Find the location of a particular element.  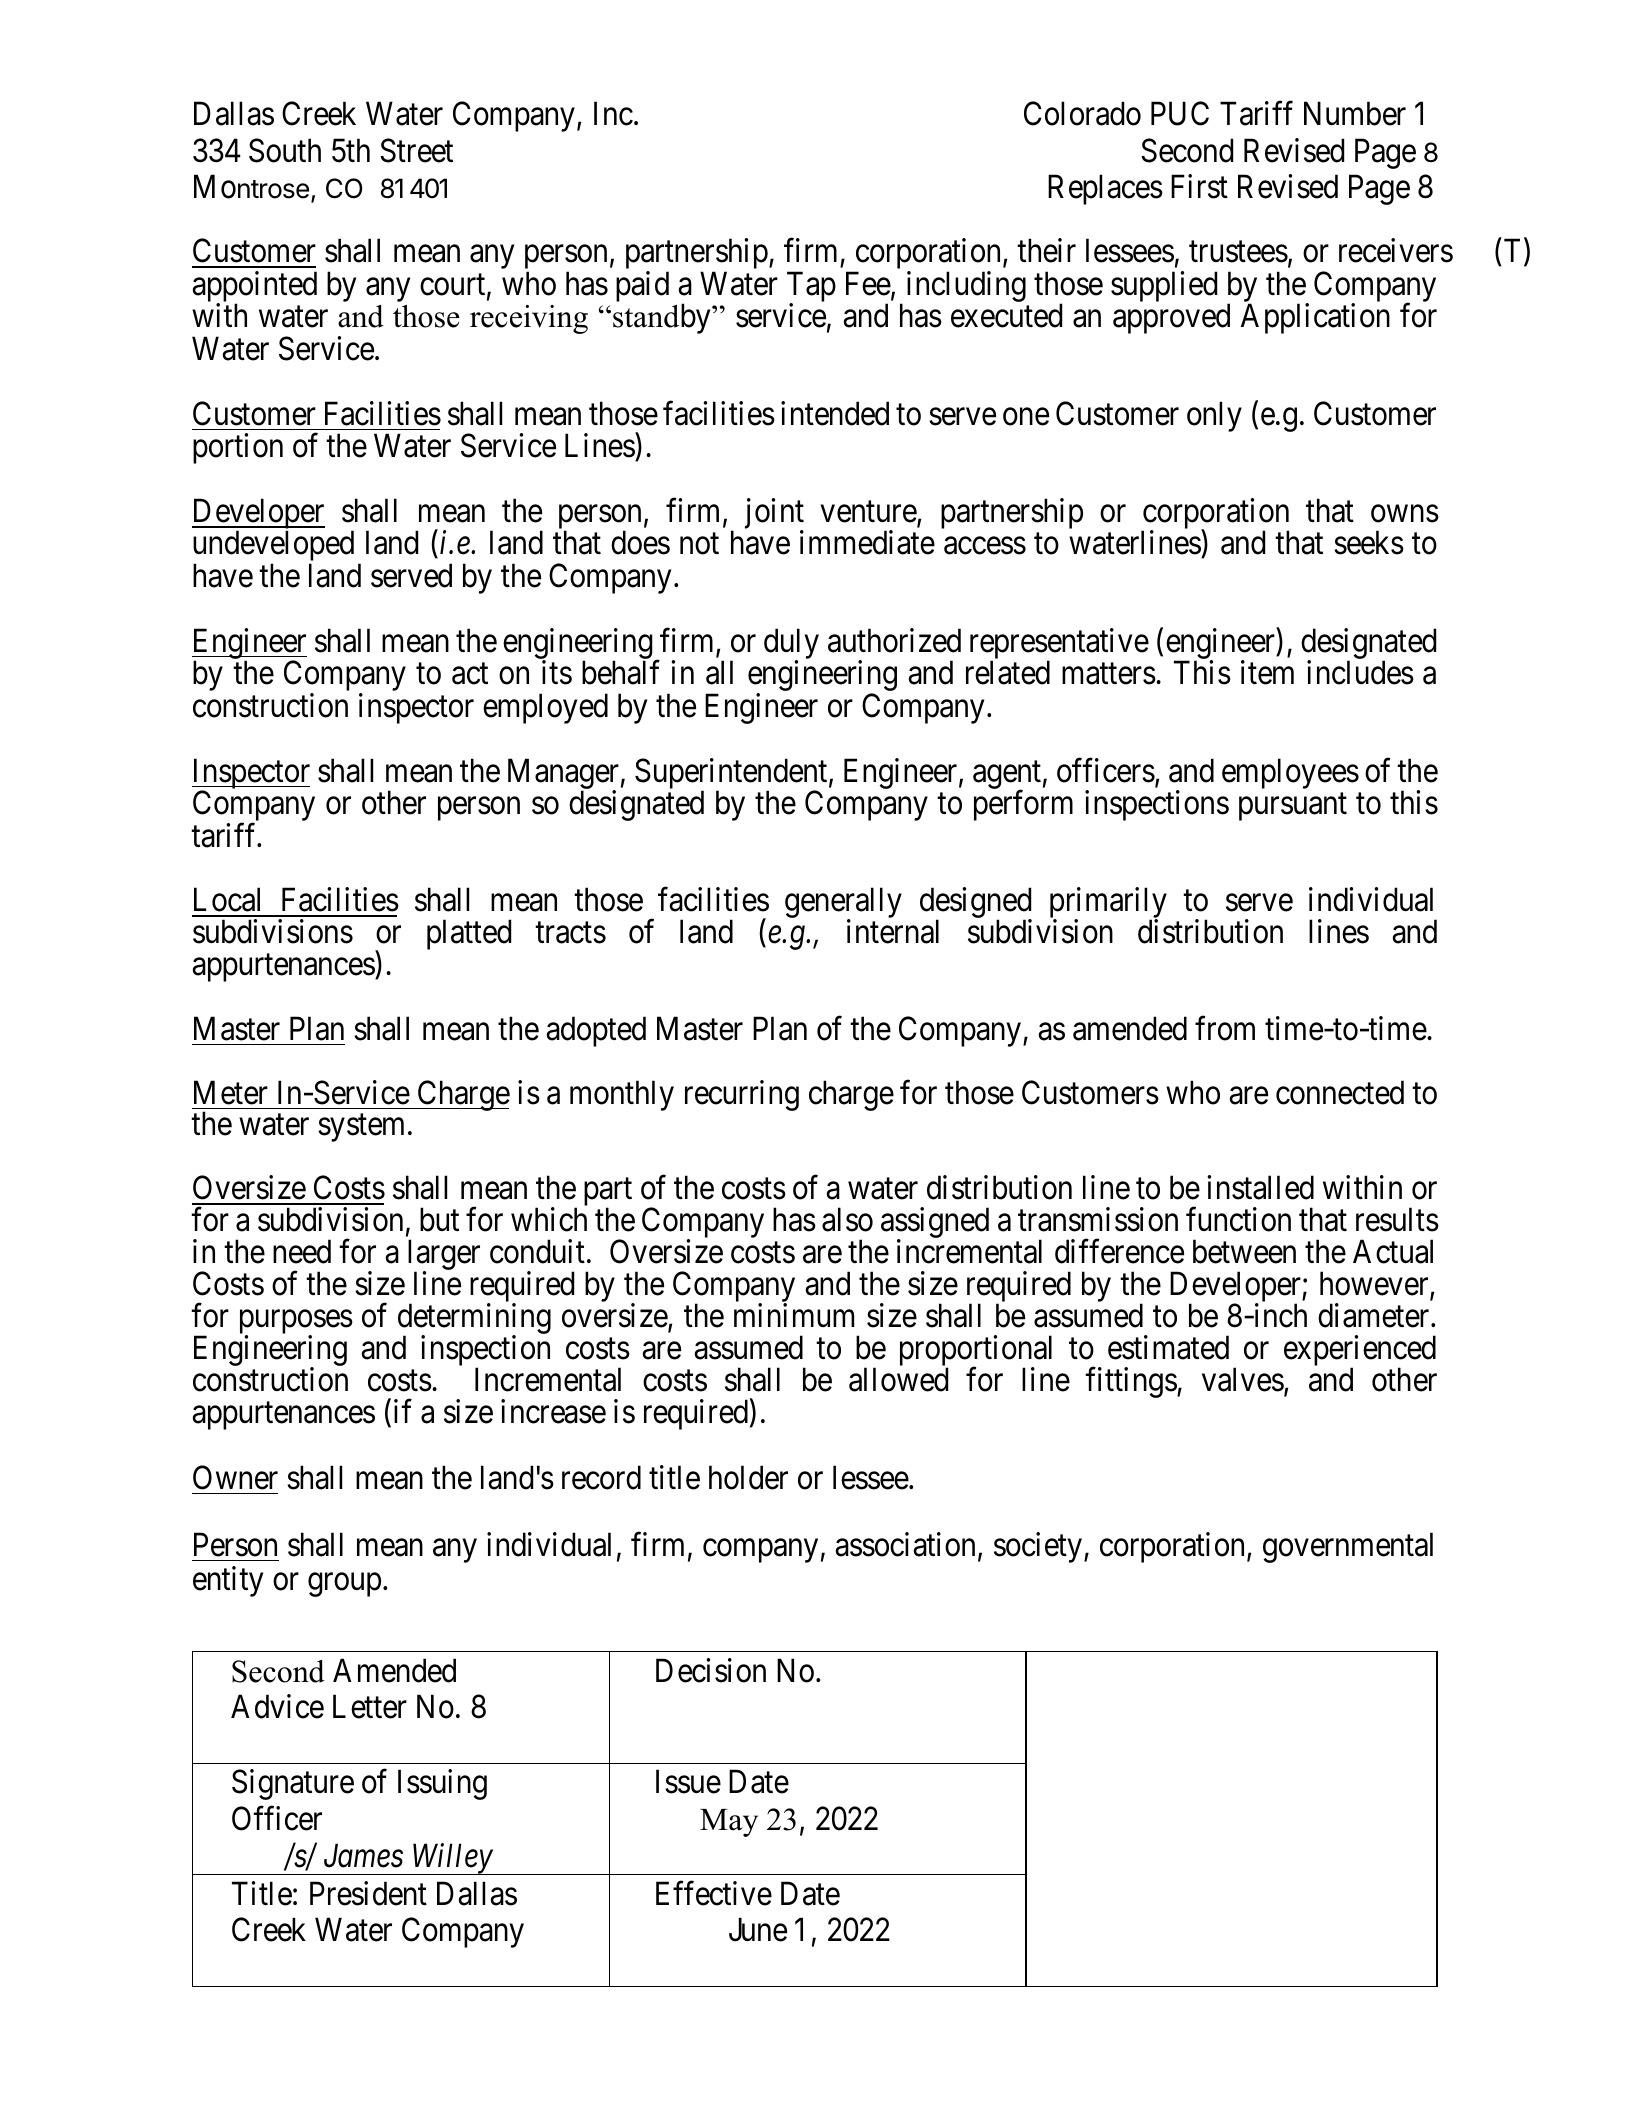

duly is located at coordinates (791, 645).
